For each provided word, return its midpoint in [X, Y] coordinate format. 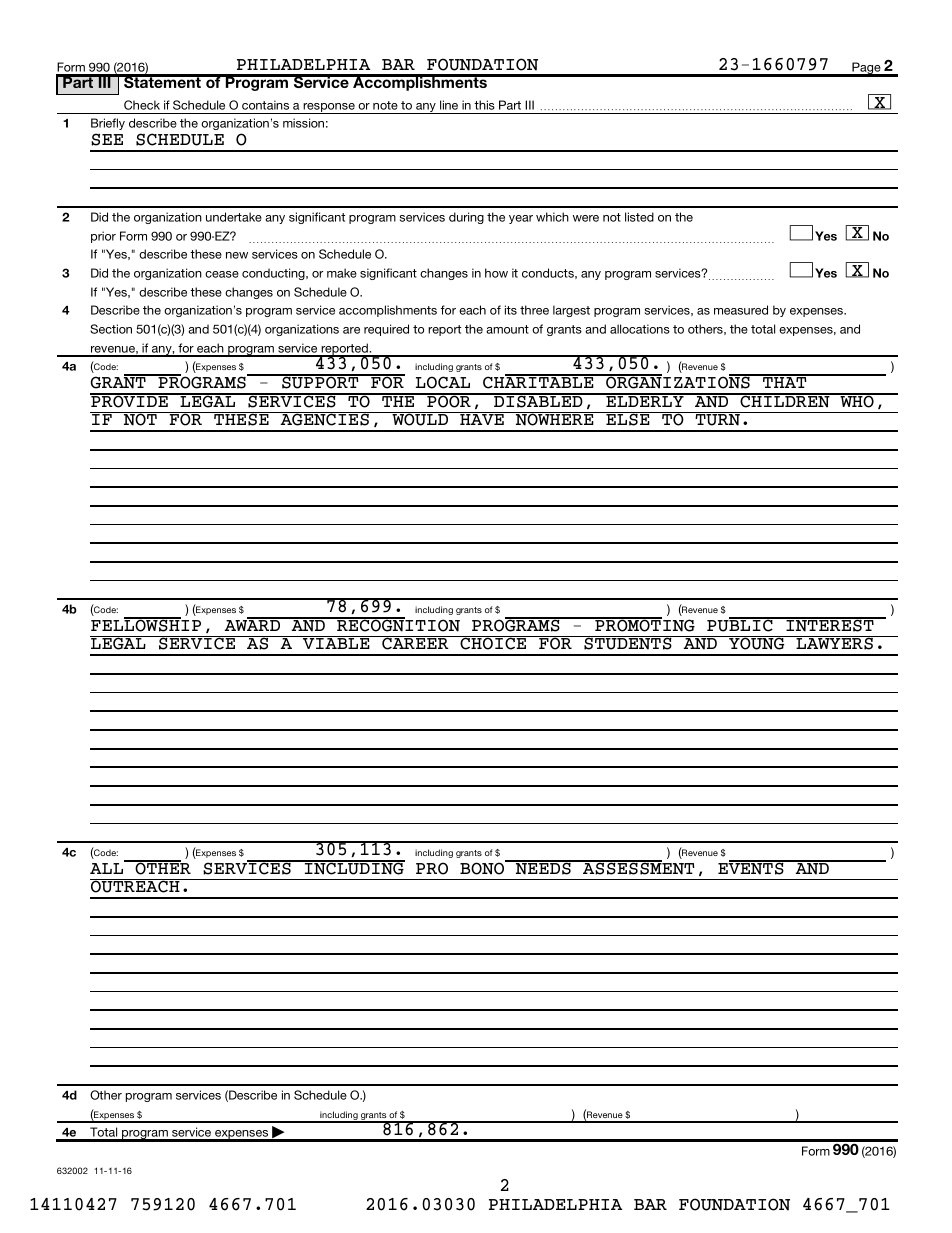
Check [142, 105]
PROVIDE [130, 400]
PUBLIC [741, 625]
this [484, 105]
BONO [483, 867]
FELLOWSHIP [146, 625]
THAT [785, 381]
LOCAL [443, 382]
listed [639, 217]
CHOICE [493, 643]
